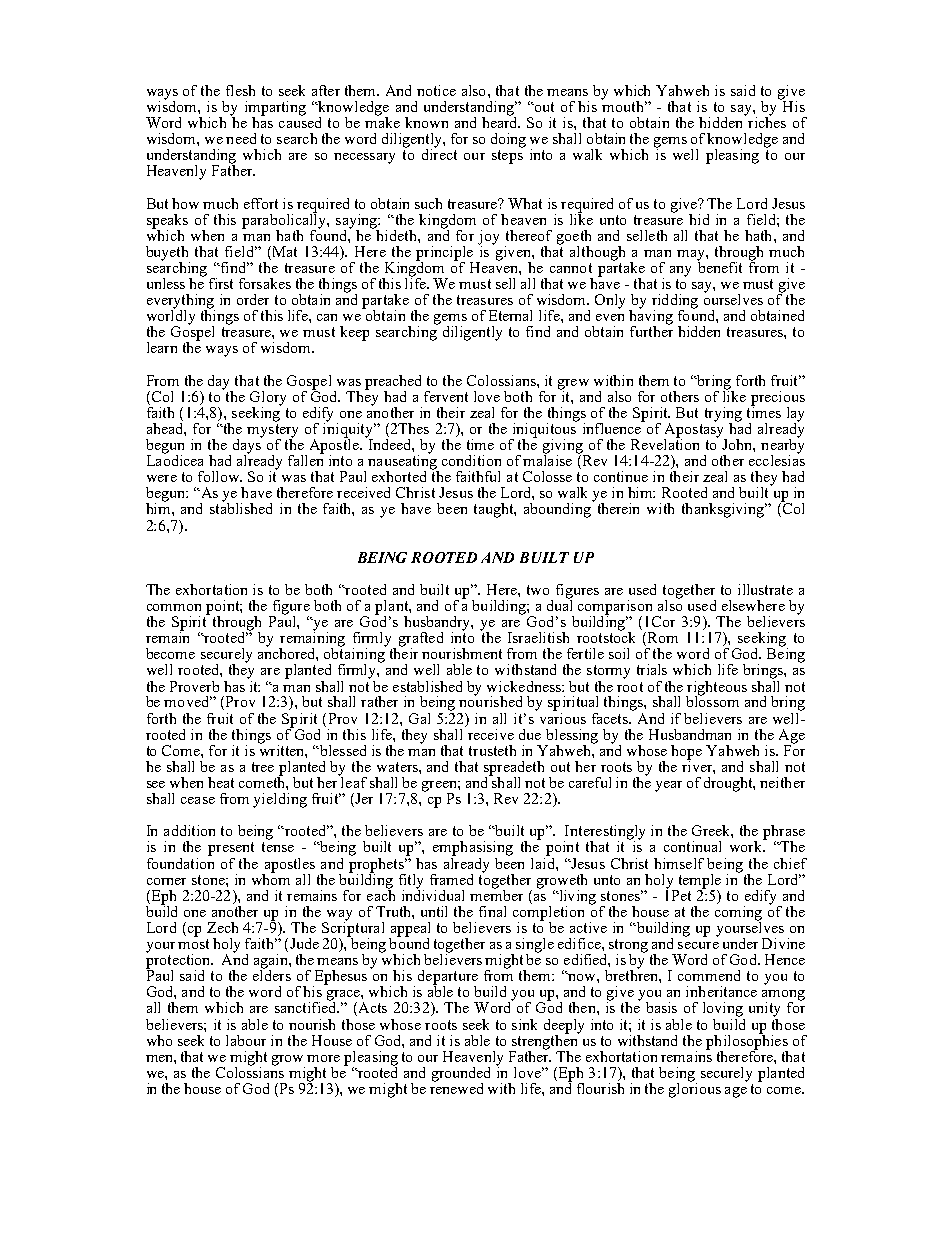  Describe the element at coordinates (263, 767) in the page. I see `tree` at that location.
